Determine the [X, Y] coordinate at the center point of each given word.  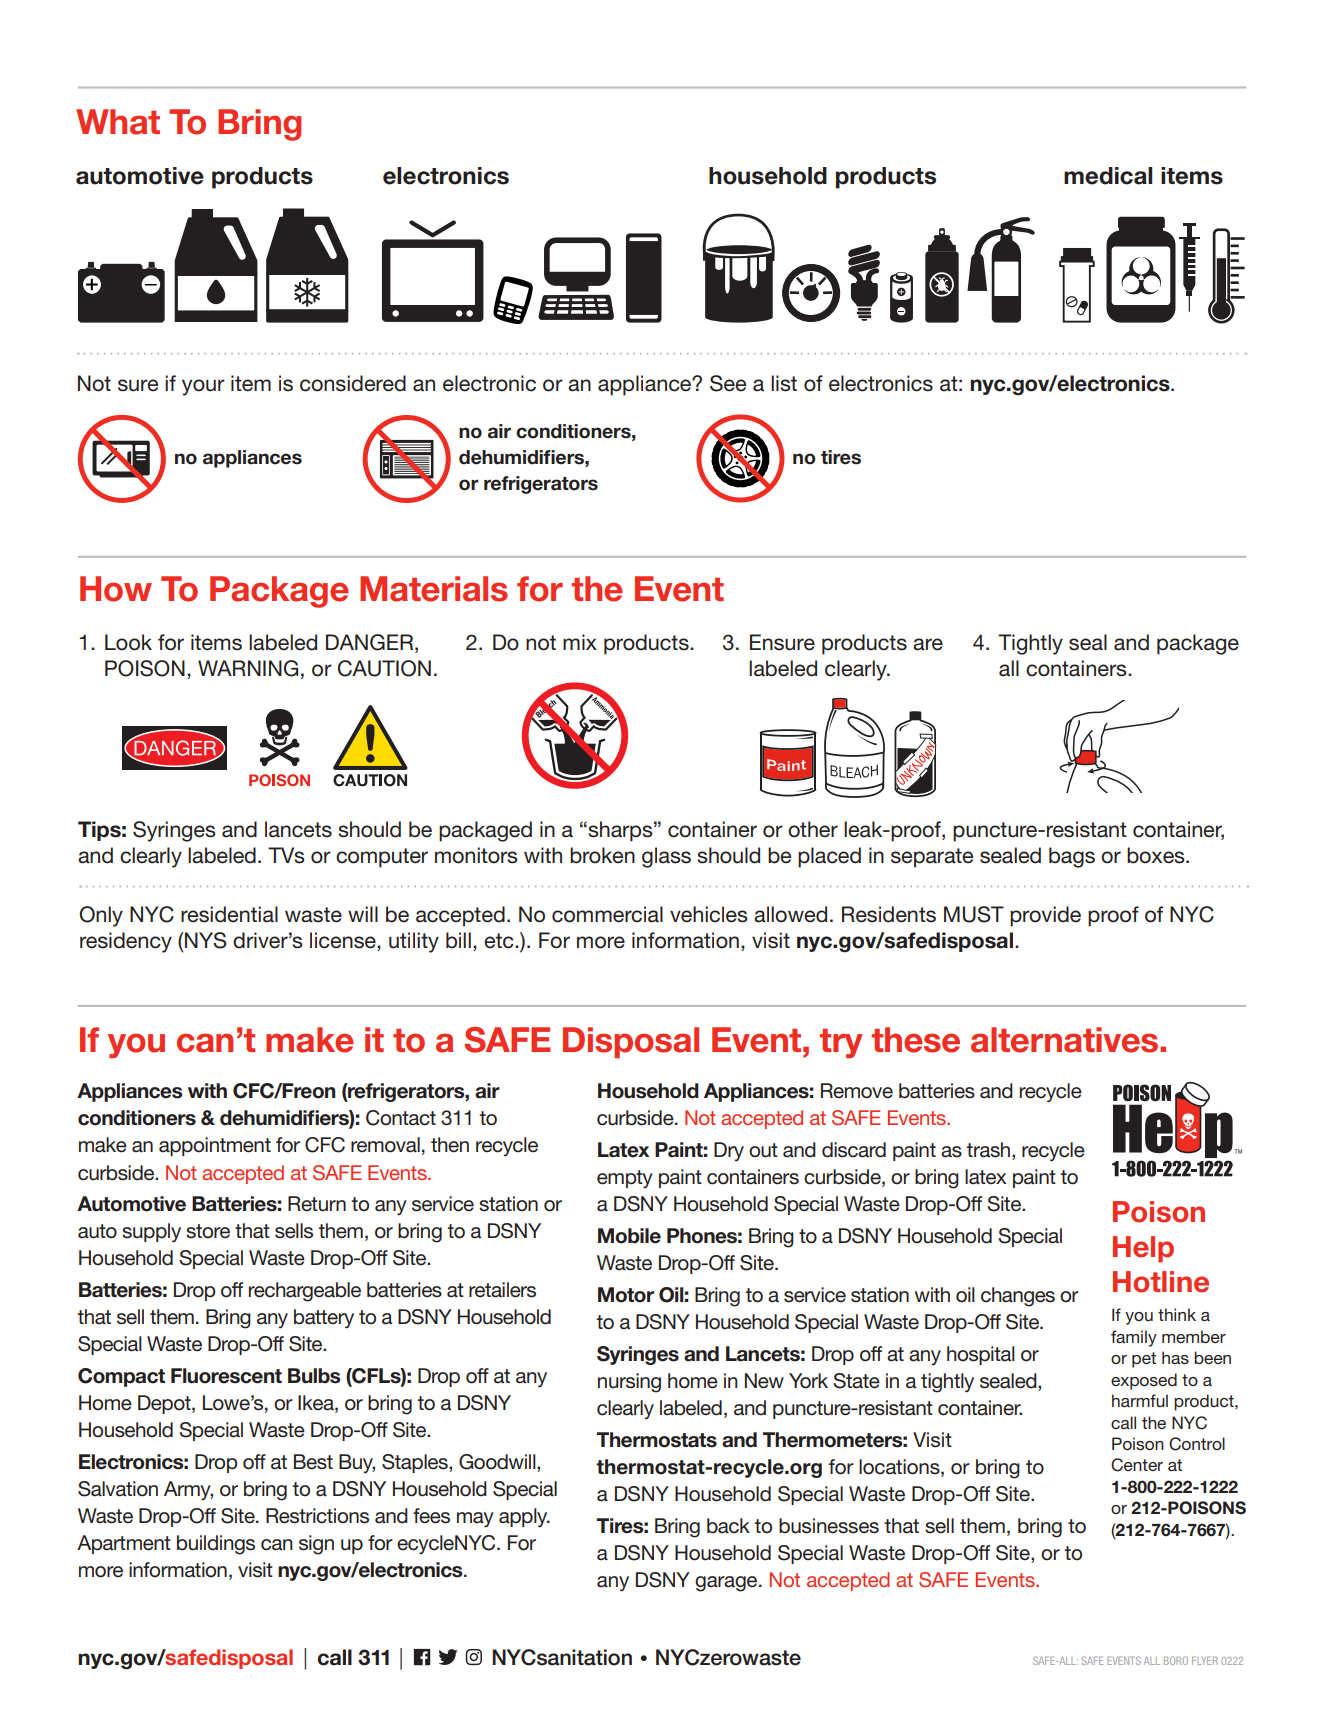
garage [727, 1584]
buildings [216, 1545]
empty [625, 1179]
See [728, 383]
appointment [215, 1146]
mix [580, 642]
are [928, 644]
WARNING [248, 668]
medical [1108, 176]
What [118, 122]
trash [989, 1151]
